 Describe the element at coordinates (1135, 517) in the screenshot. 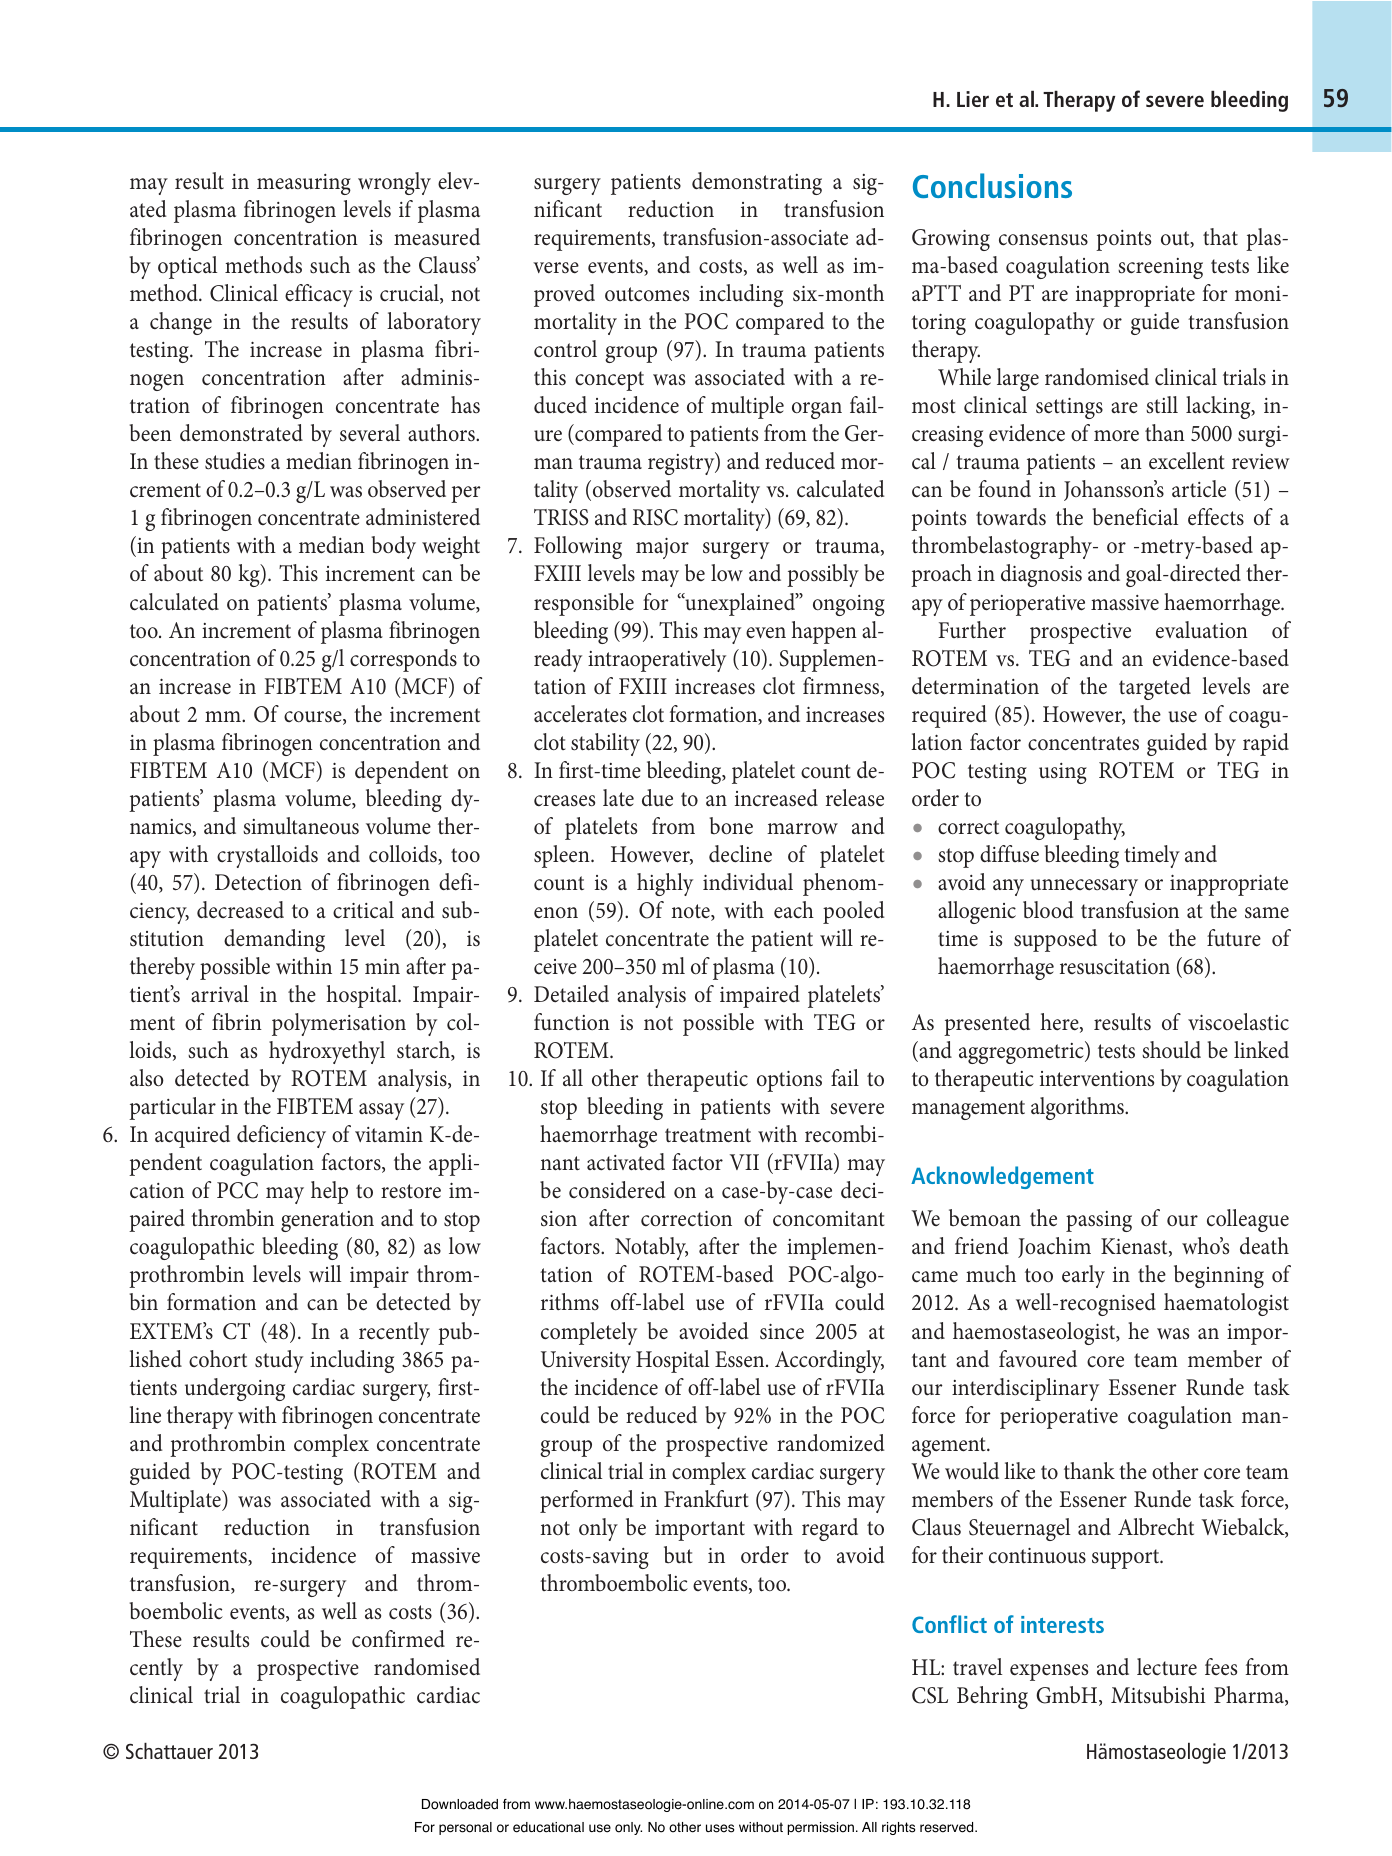

I see `beneficial` at that location.
